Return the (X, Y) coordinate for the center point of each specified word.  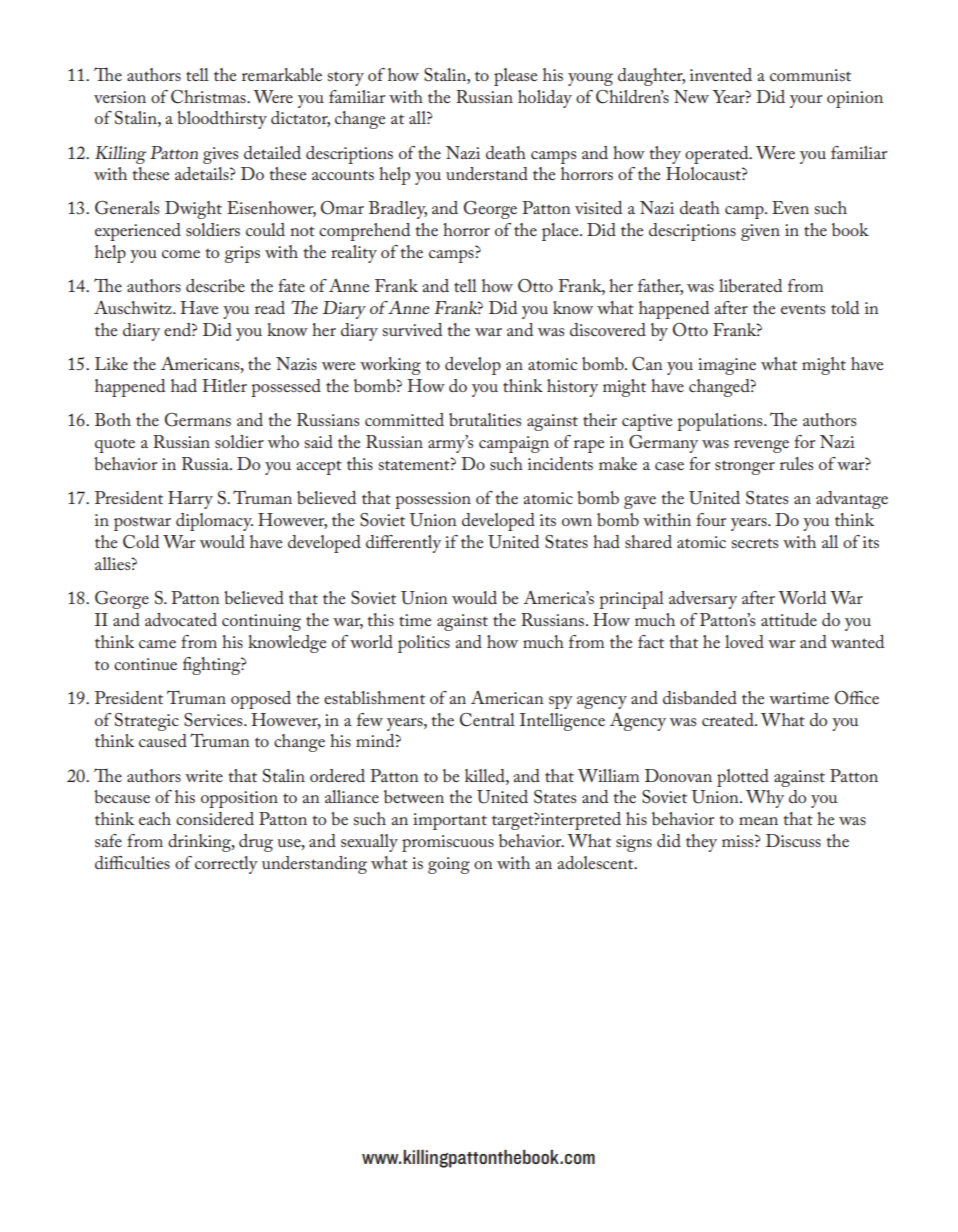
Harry (190, 500)
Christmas (209, 97)
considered (215, 818)
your (806, 101)
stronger (745, 467)
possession (433, 500)
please (515, 77)
